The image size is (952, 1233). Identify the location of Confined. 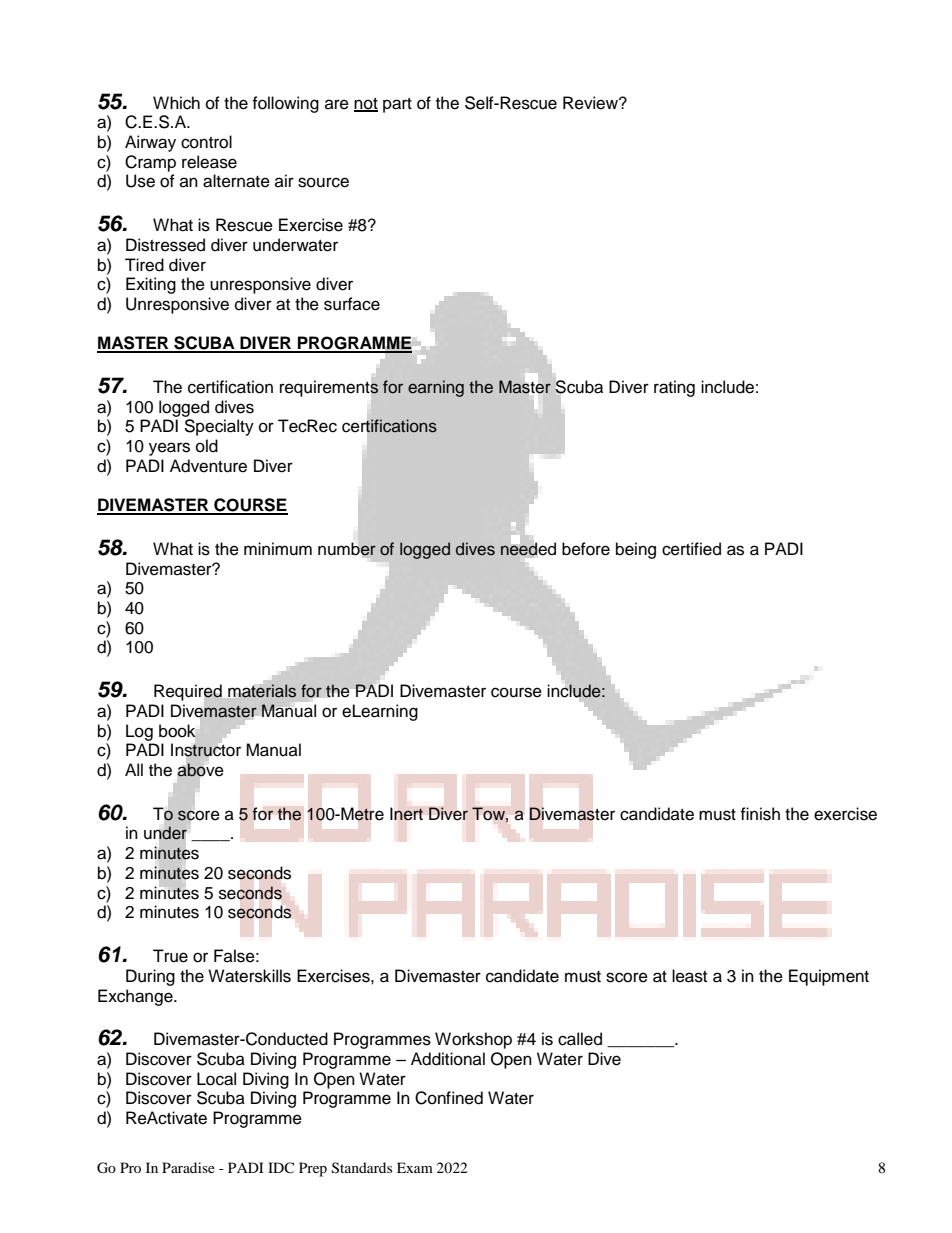
(449, 1098).
